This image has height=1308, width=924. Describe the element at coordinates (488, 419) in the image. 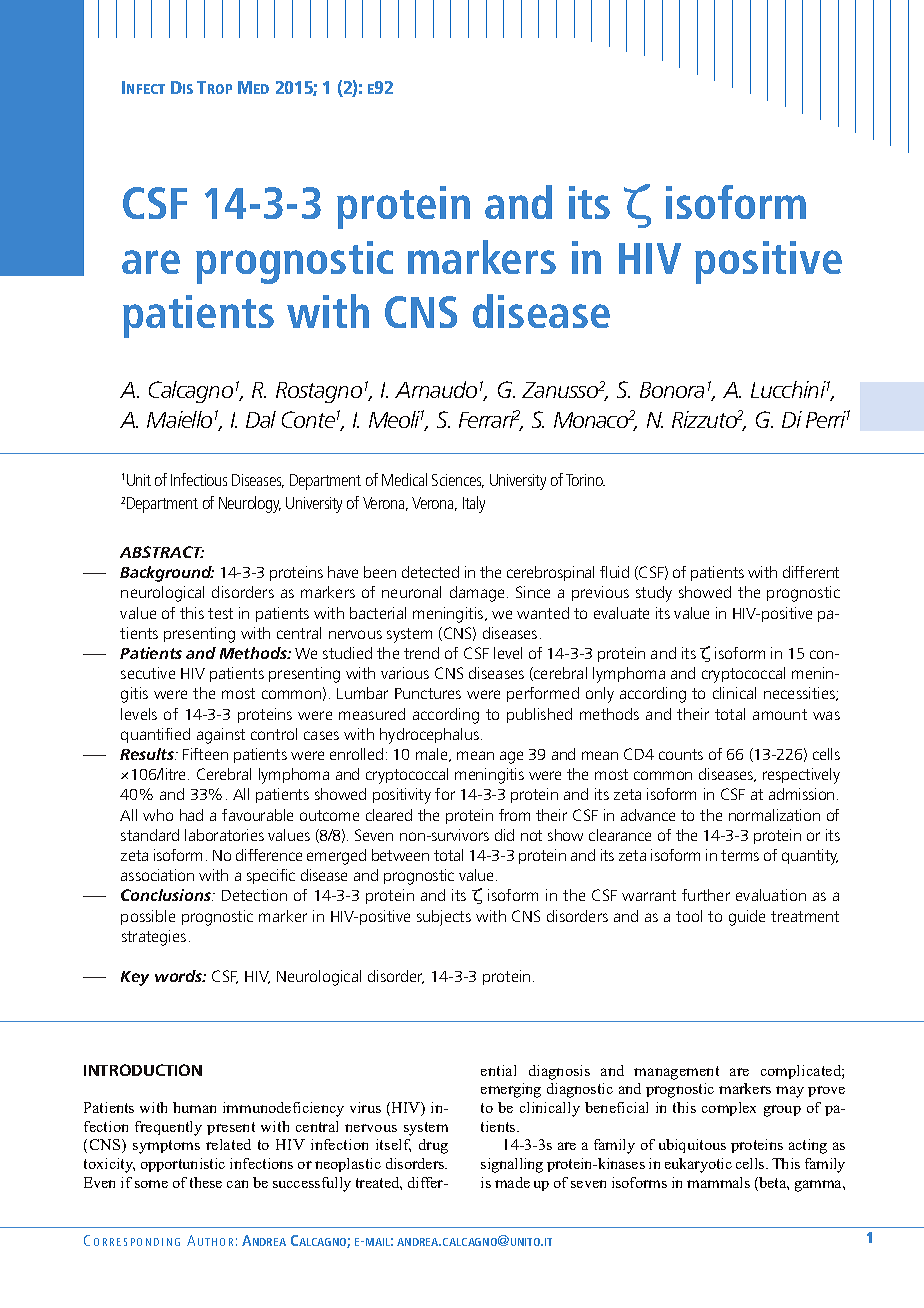

I see `Ferrari` at that location.
